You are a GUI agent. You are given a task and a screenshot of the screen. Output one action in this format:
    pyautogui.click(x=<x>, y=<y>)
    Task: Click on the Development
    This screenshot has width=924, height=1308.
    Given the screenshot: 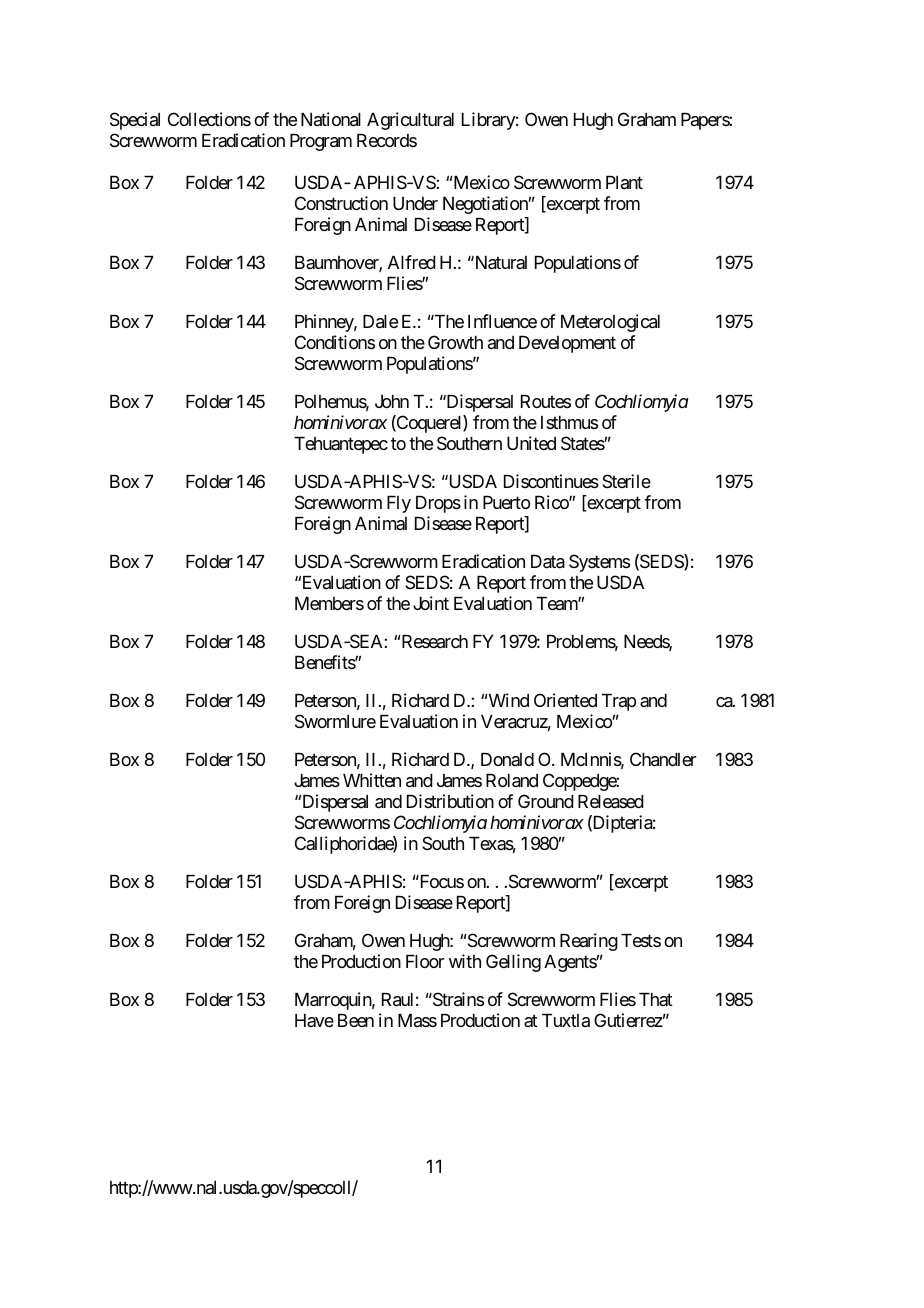 What is the action you would take?
    pyautogui.click(x=567, y=344)
